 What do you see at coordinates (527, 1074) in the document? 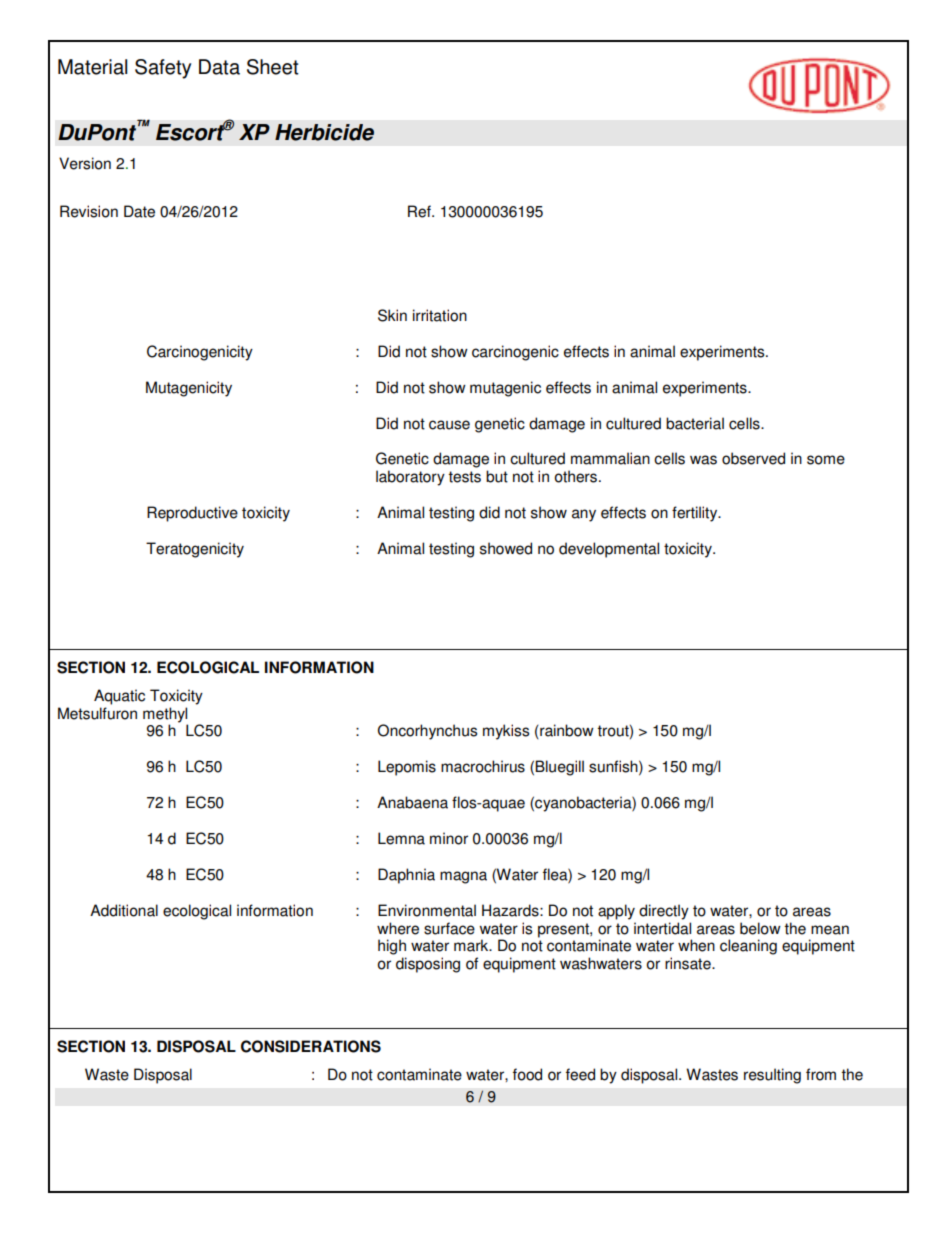
I see `food` at bounding box center [527, 1074].
